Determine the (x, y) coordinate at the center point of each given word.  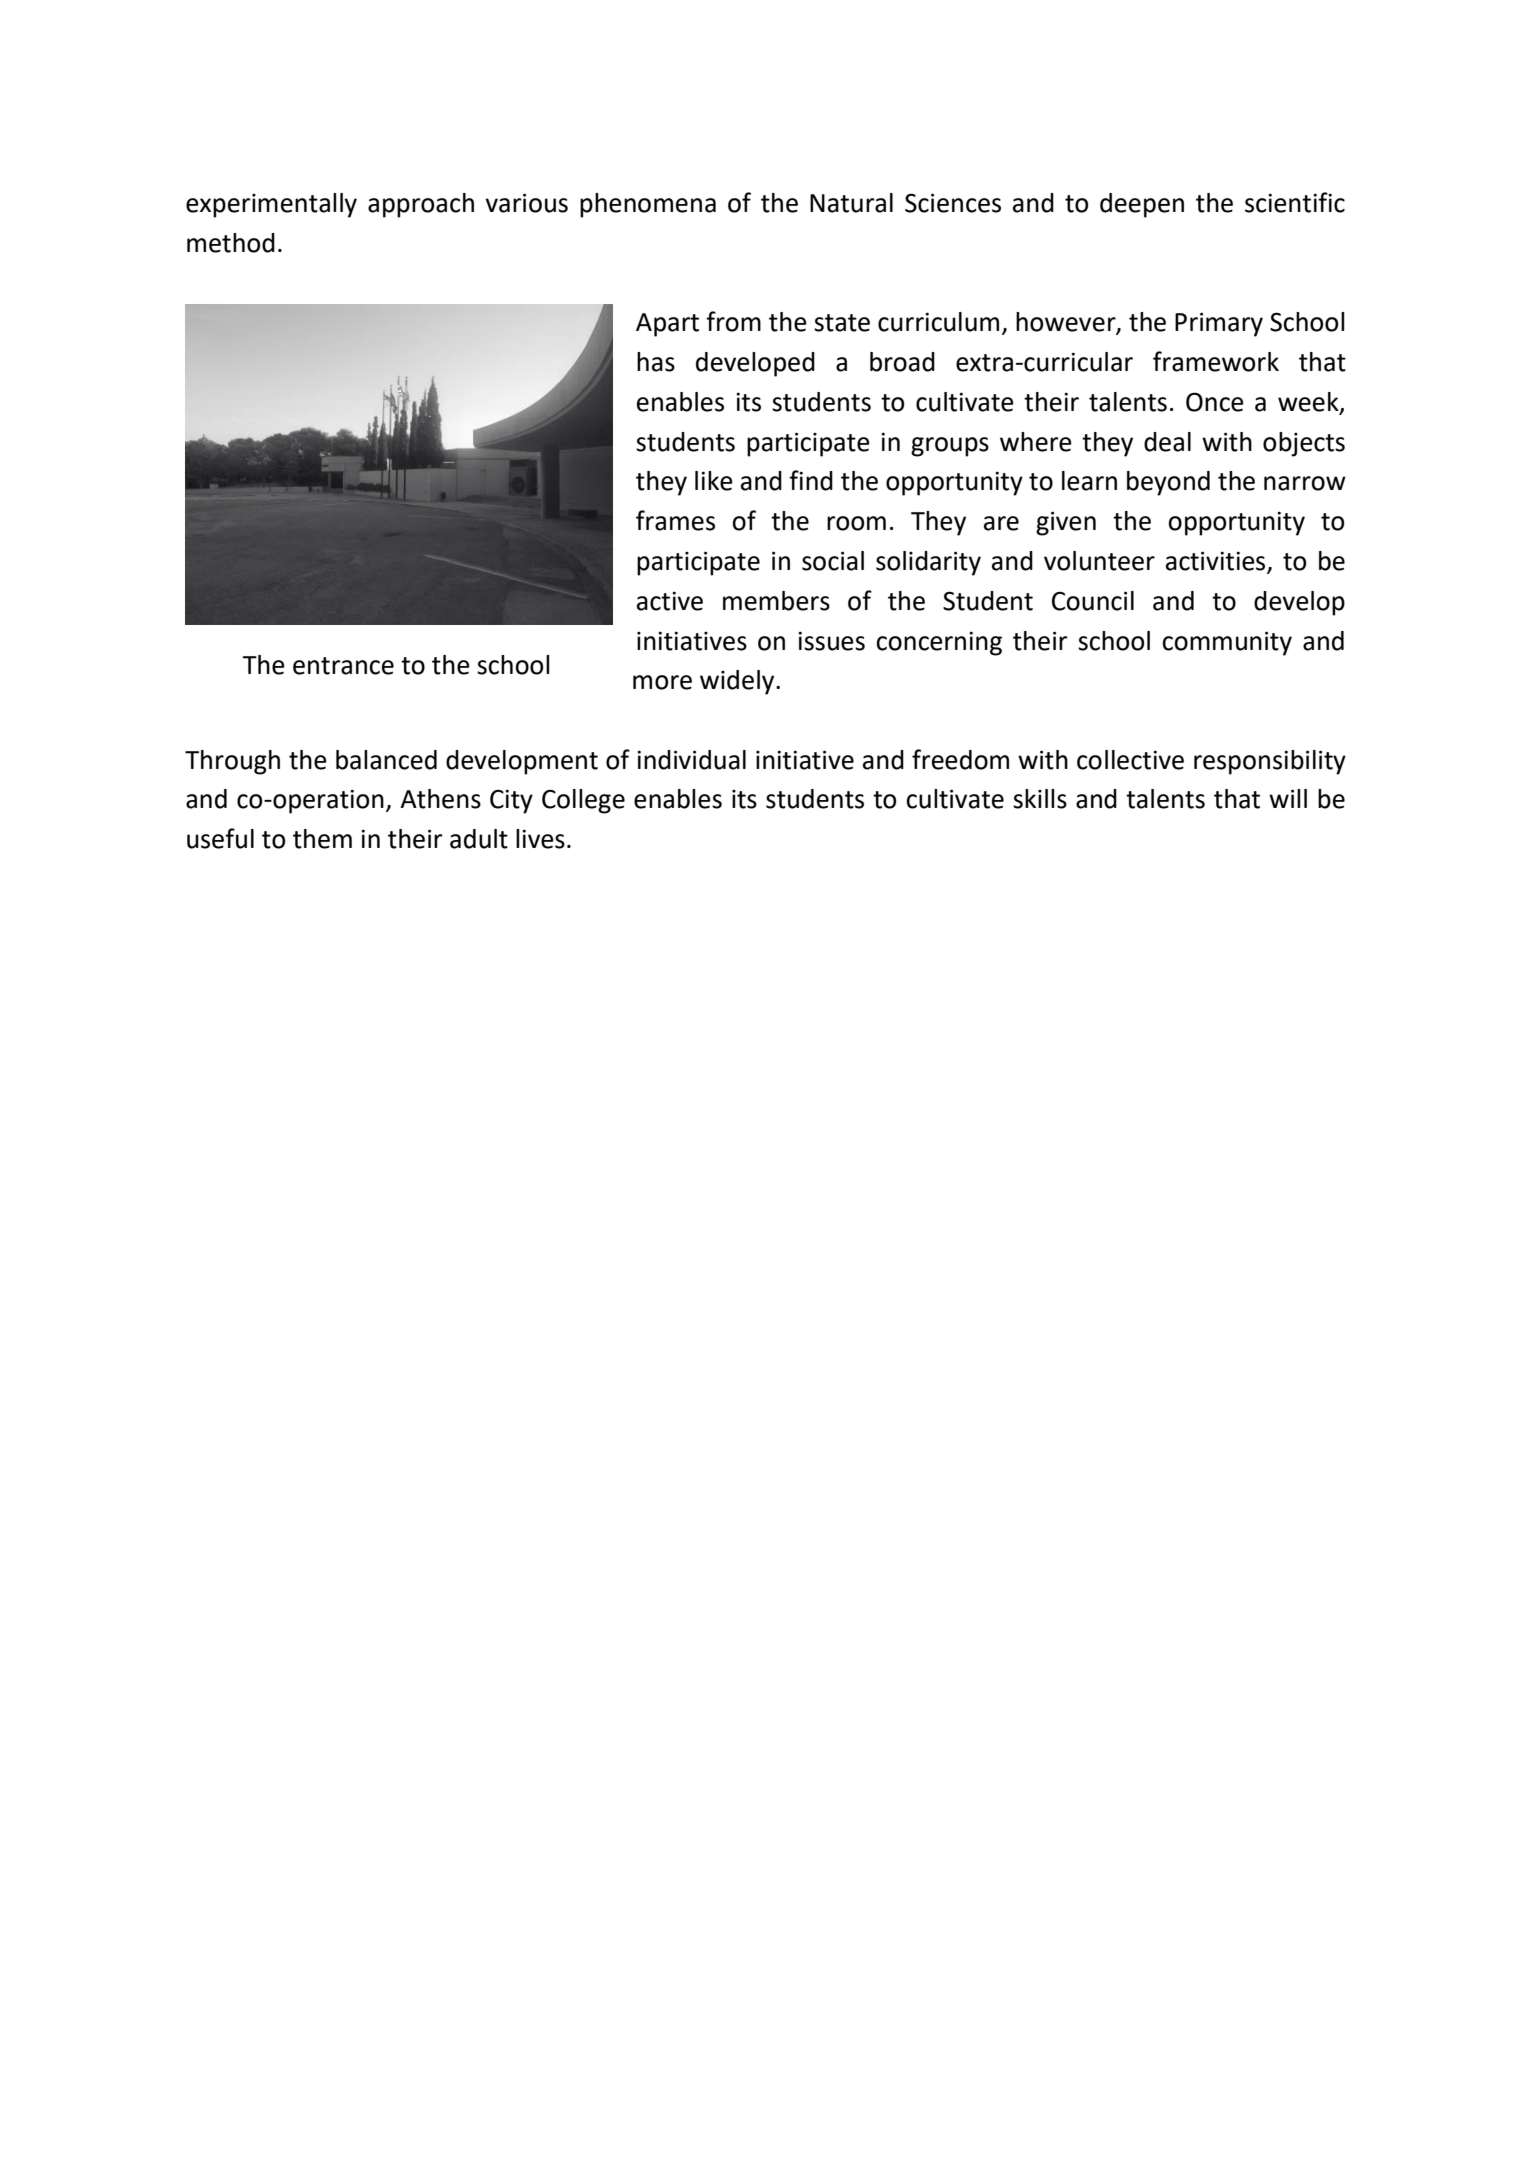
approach (421, 205)
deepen (1142, 205)
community (1227, 643)
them (322, 839)
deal (1167, 442)
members (776, 601)
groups (950, 447)
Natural (851, 203)
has (656, 362)
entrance (343, 666)
